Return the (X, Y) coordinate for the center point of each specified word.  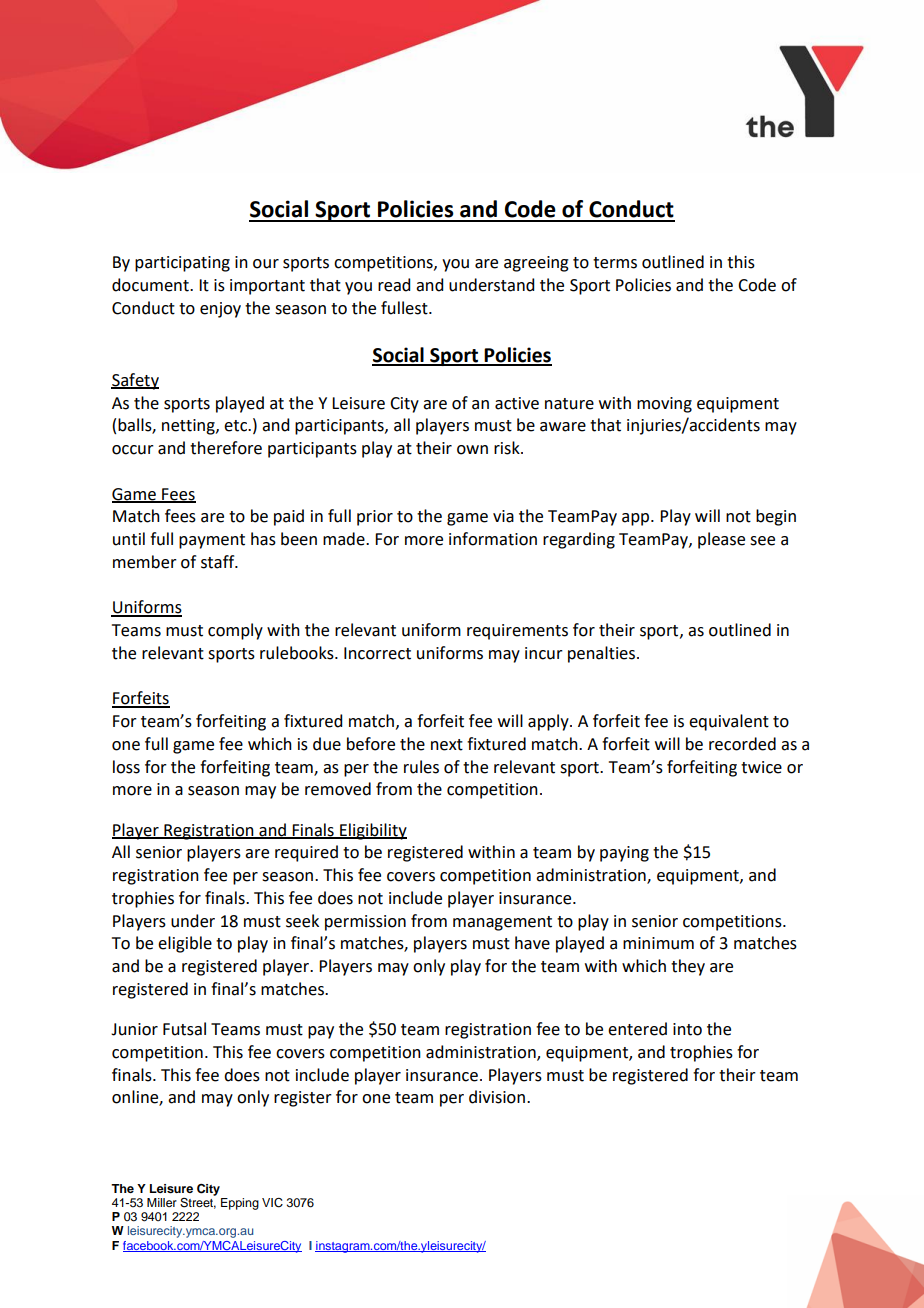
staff (219, 562)
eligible (185, 944)
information (493, 539)
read (394, 285)
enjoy (220, 310)
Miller (162, 1202)
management (502, 923)
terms (615, 263)
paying (624, 854)
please (721, 540)
